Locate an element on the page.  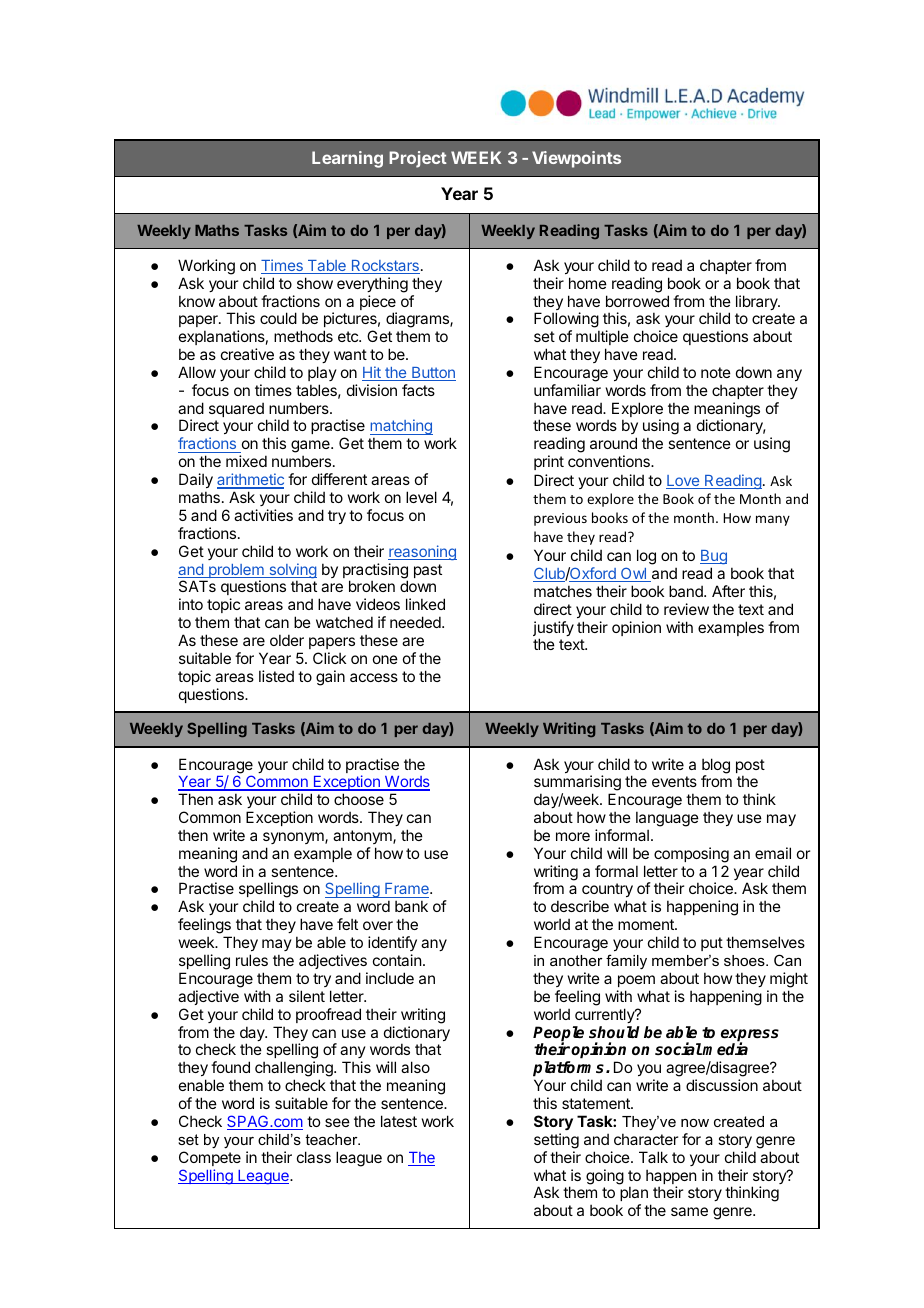
listed is located at coordinates (276, 676).
